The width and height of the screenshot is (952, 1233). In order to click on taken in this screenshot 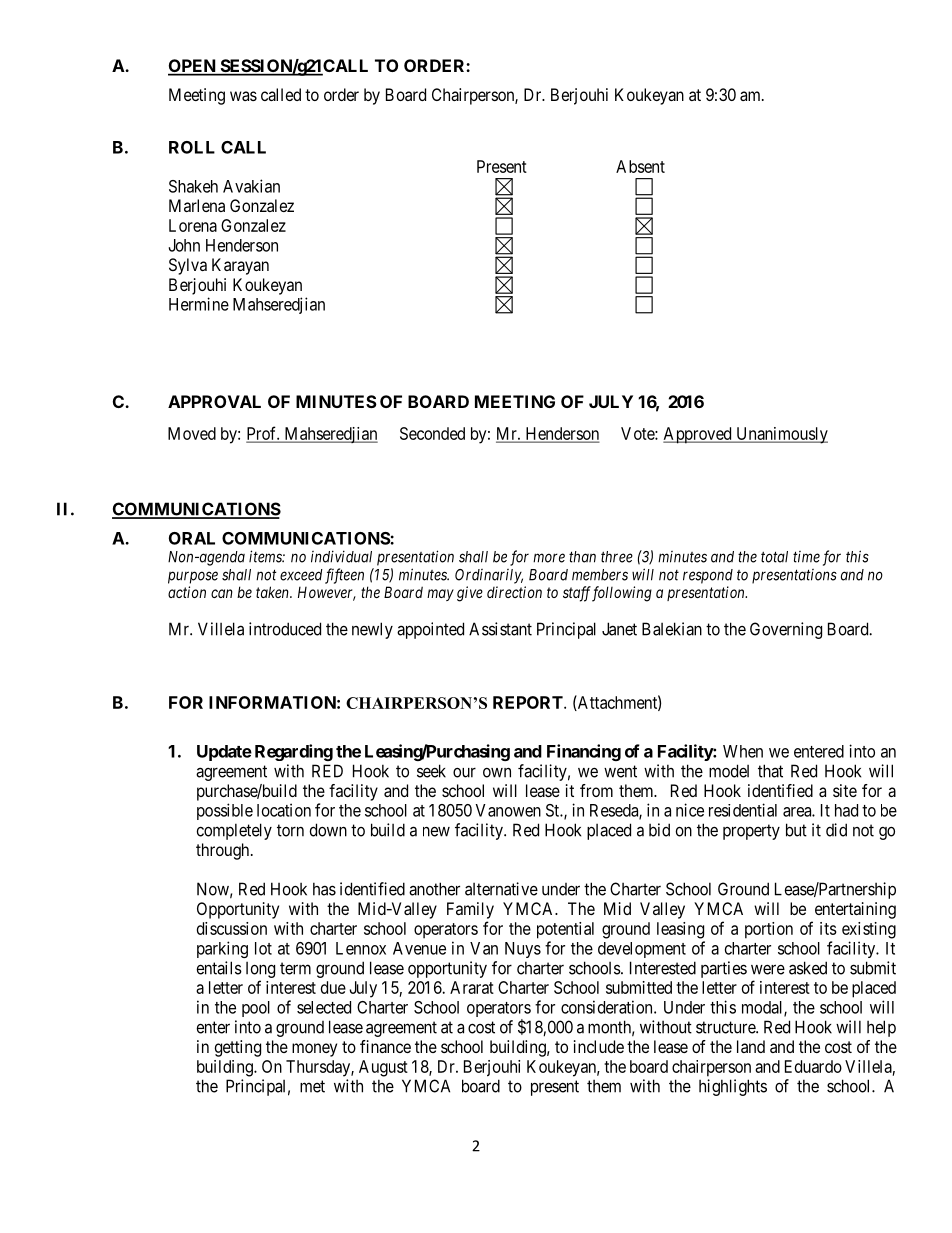, I will do `click(273, 592)`.
